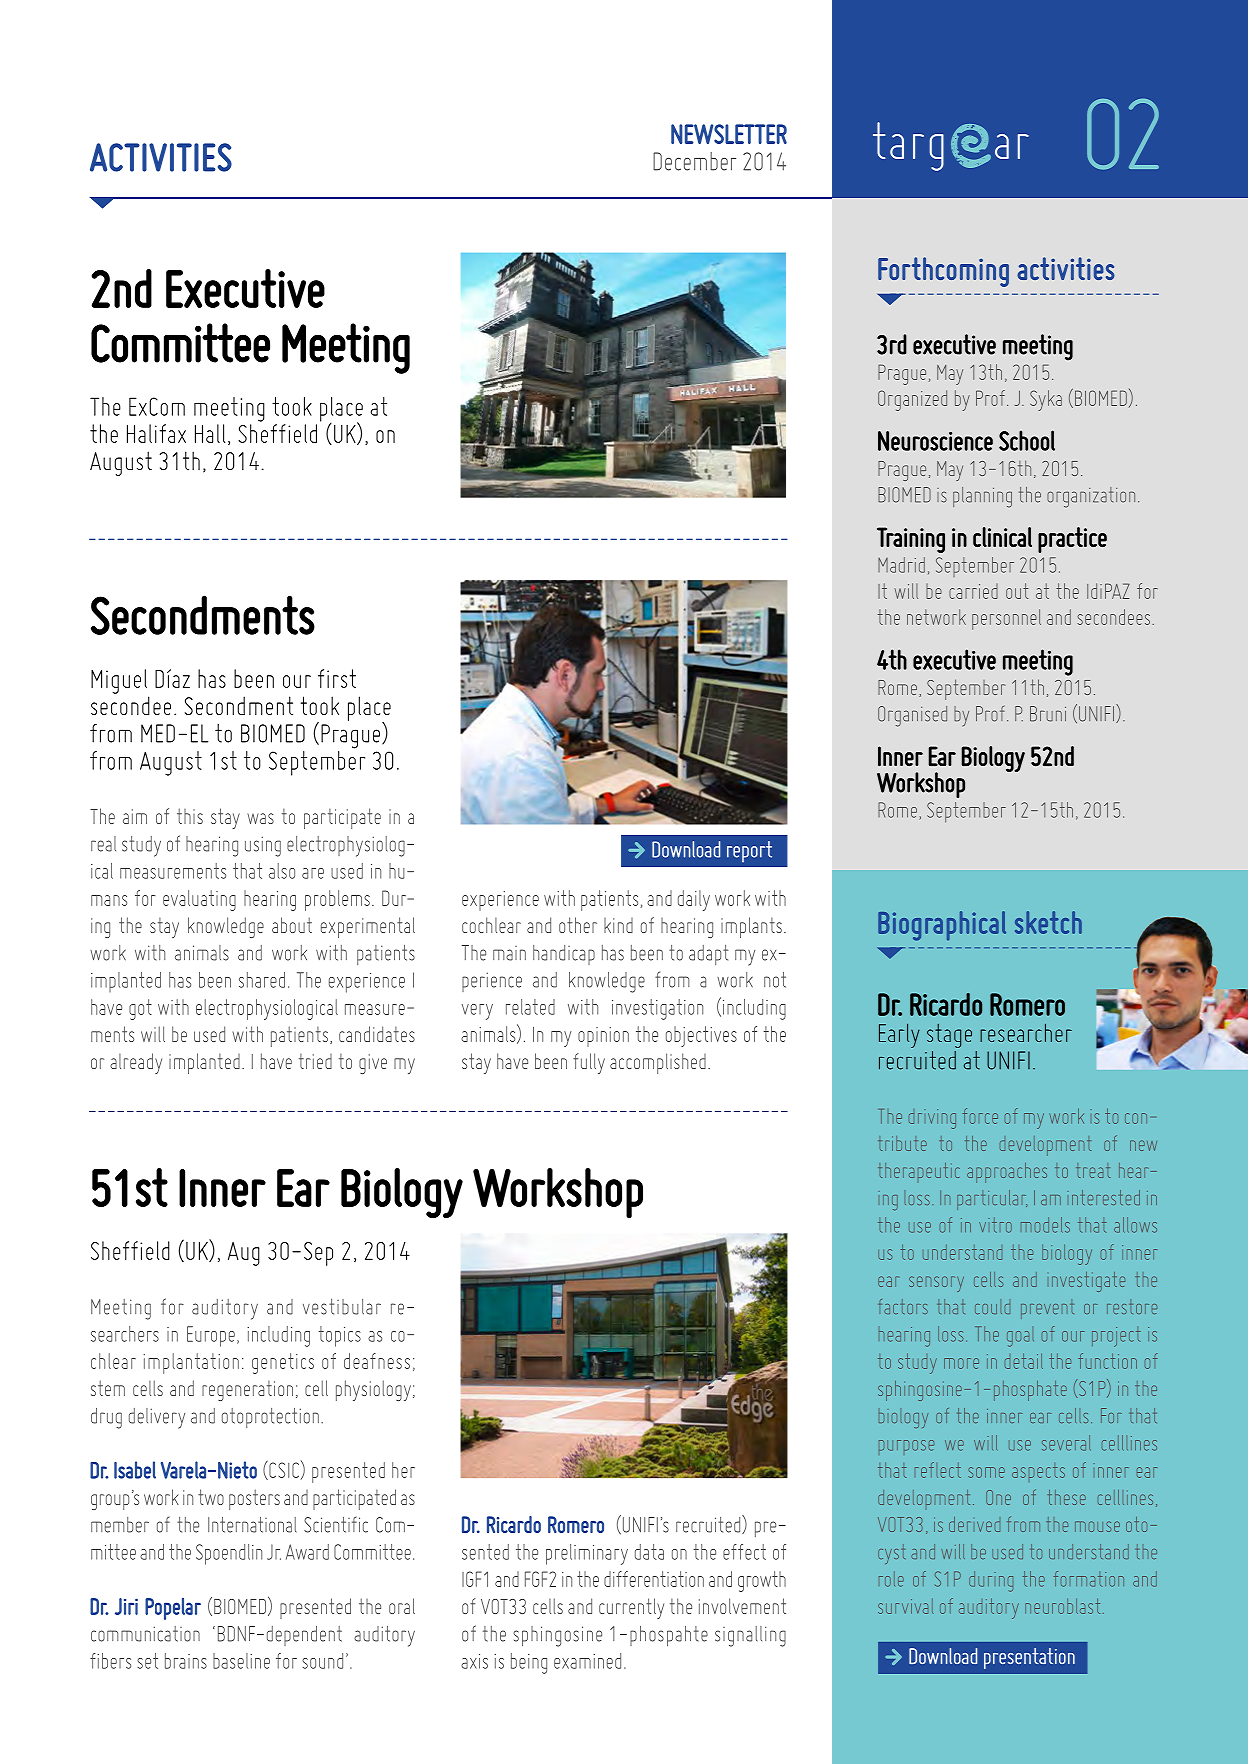 The image size is (1248, 1764). Describe the element at coordinates (211, 1336) in the image. I see `Europe` at that location.
